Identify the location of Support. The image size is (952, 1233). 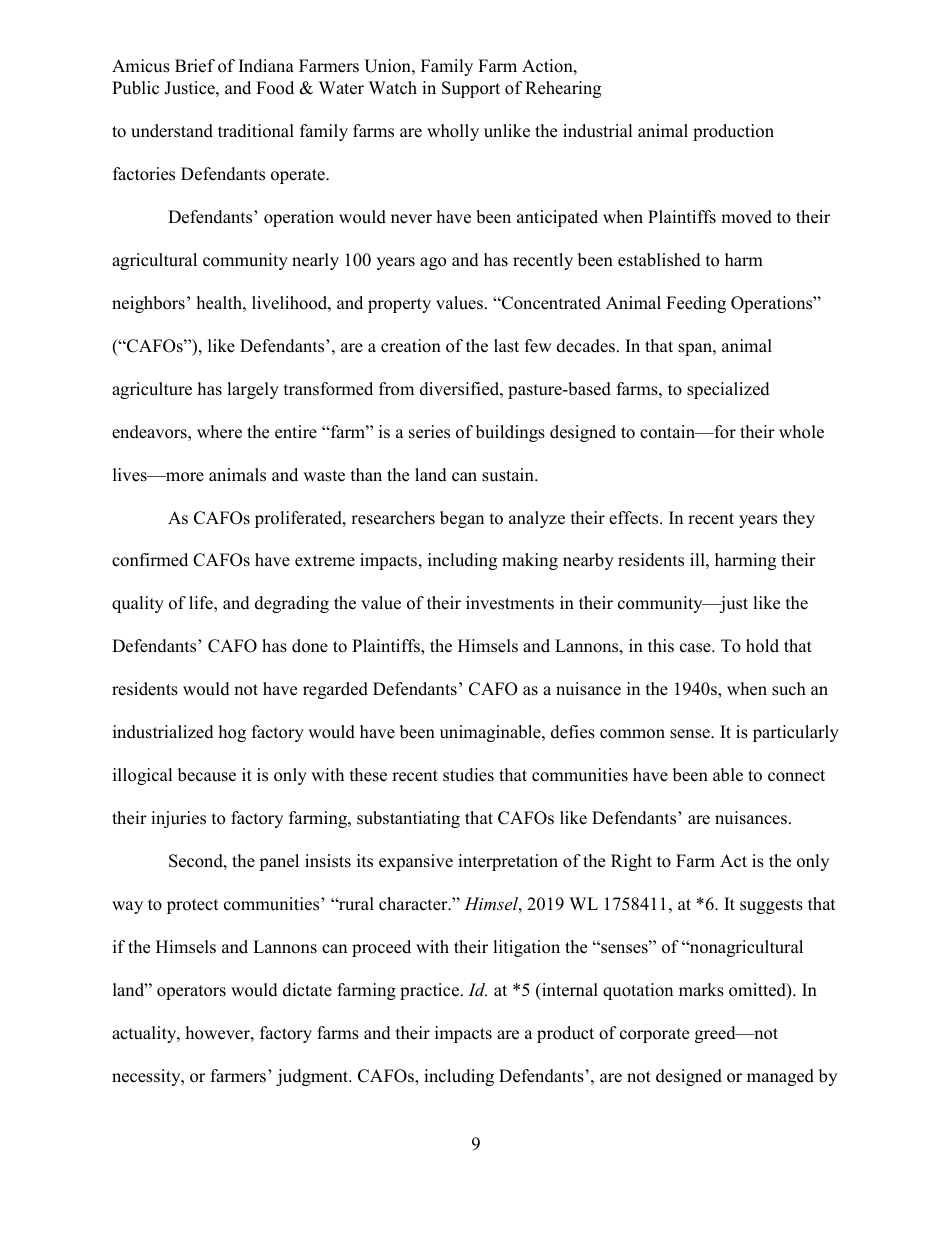
(471, 89).
